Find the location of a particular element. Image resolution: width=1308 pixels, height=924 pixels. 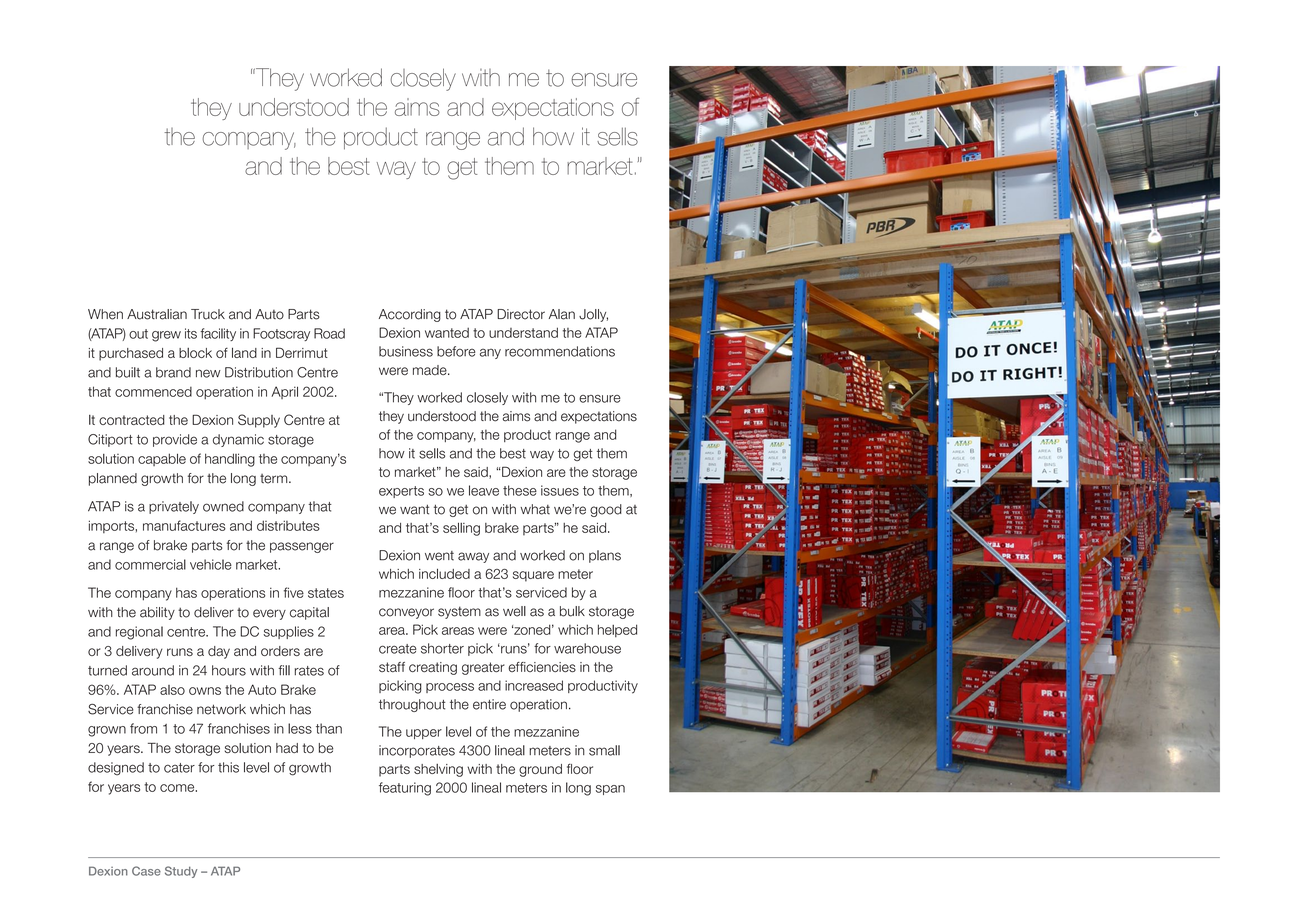

grew is located at coordinates (166, 336).
